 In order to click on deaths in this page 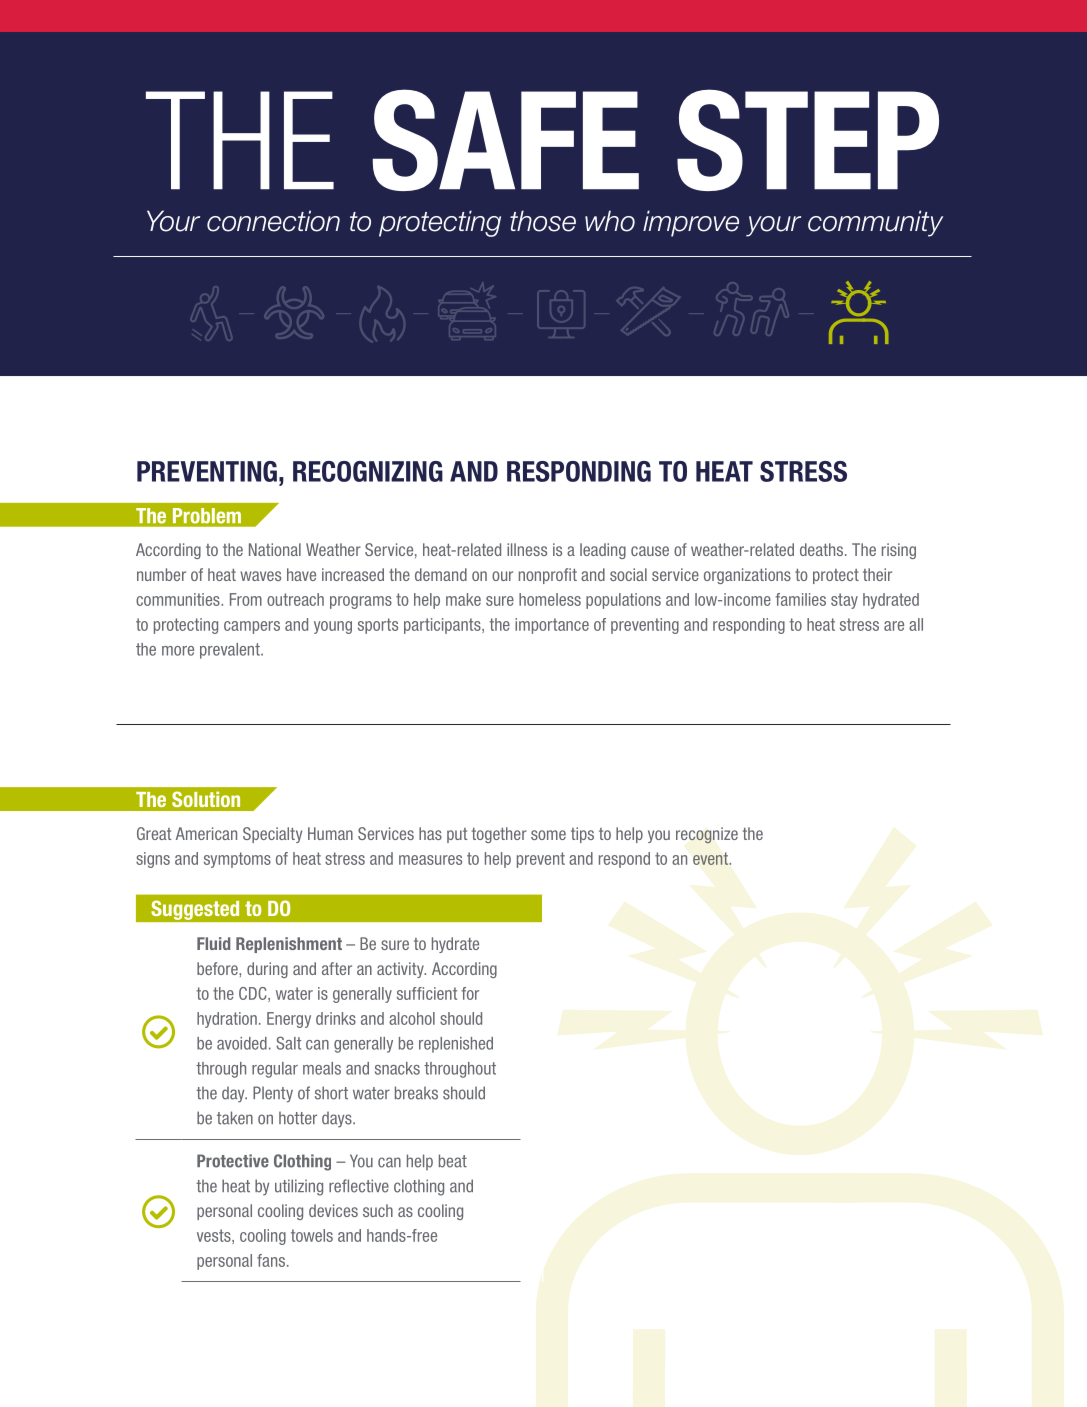, I will do `click(821, 549)`.
